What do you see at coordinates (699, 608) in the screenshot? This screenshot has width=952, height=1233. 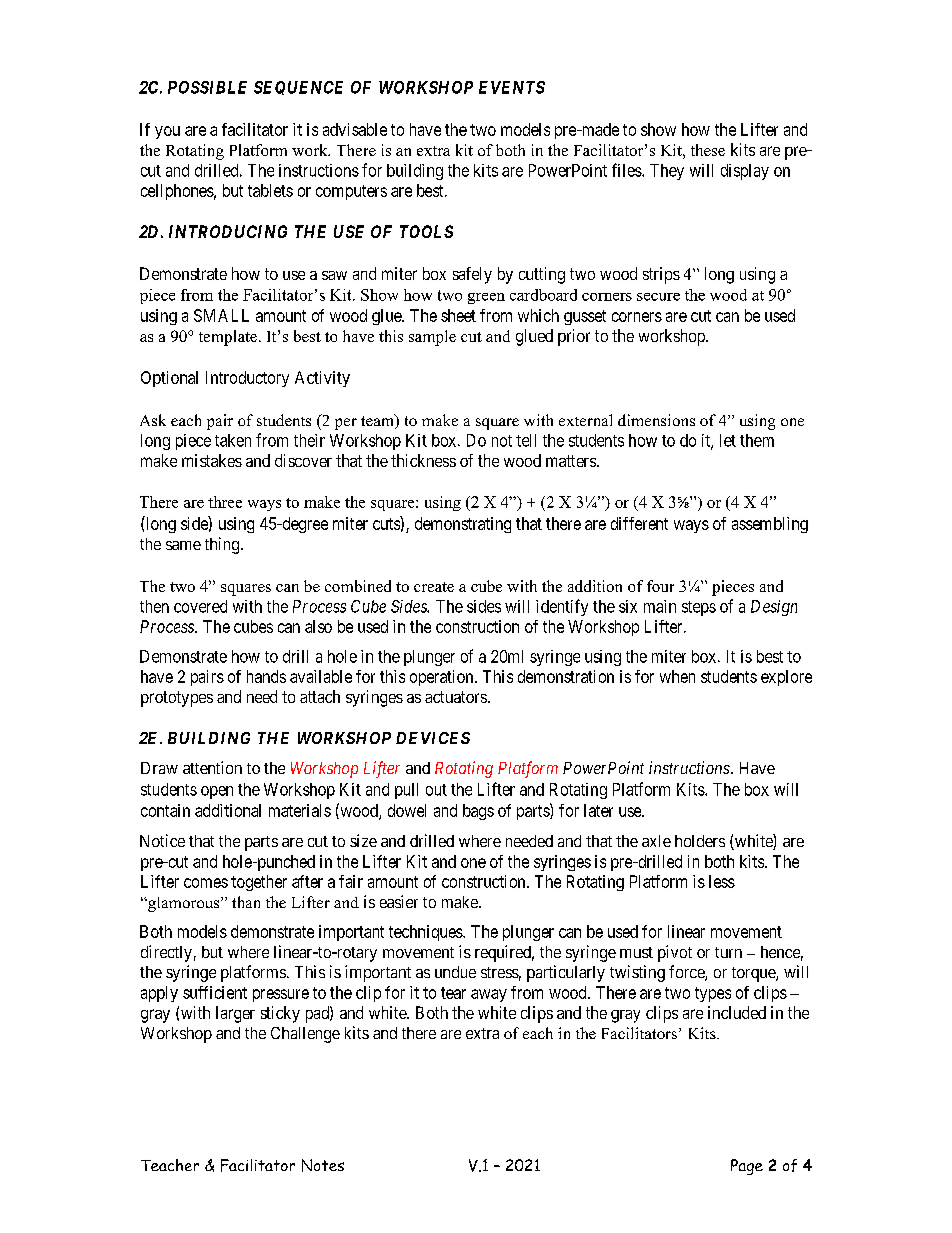 I see `steps` at bounding box center [699, 608].
